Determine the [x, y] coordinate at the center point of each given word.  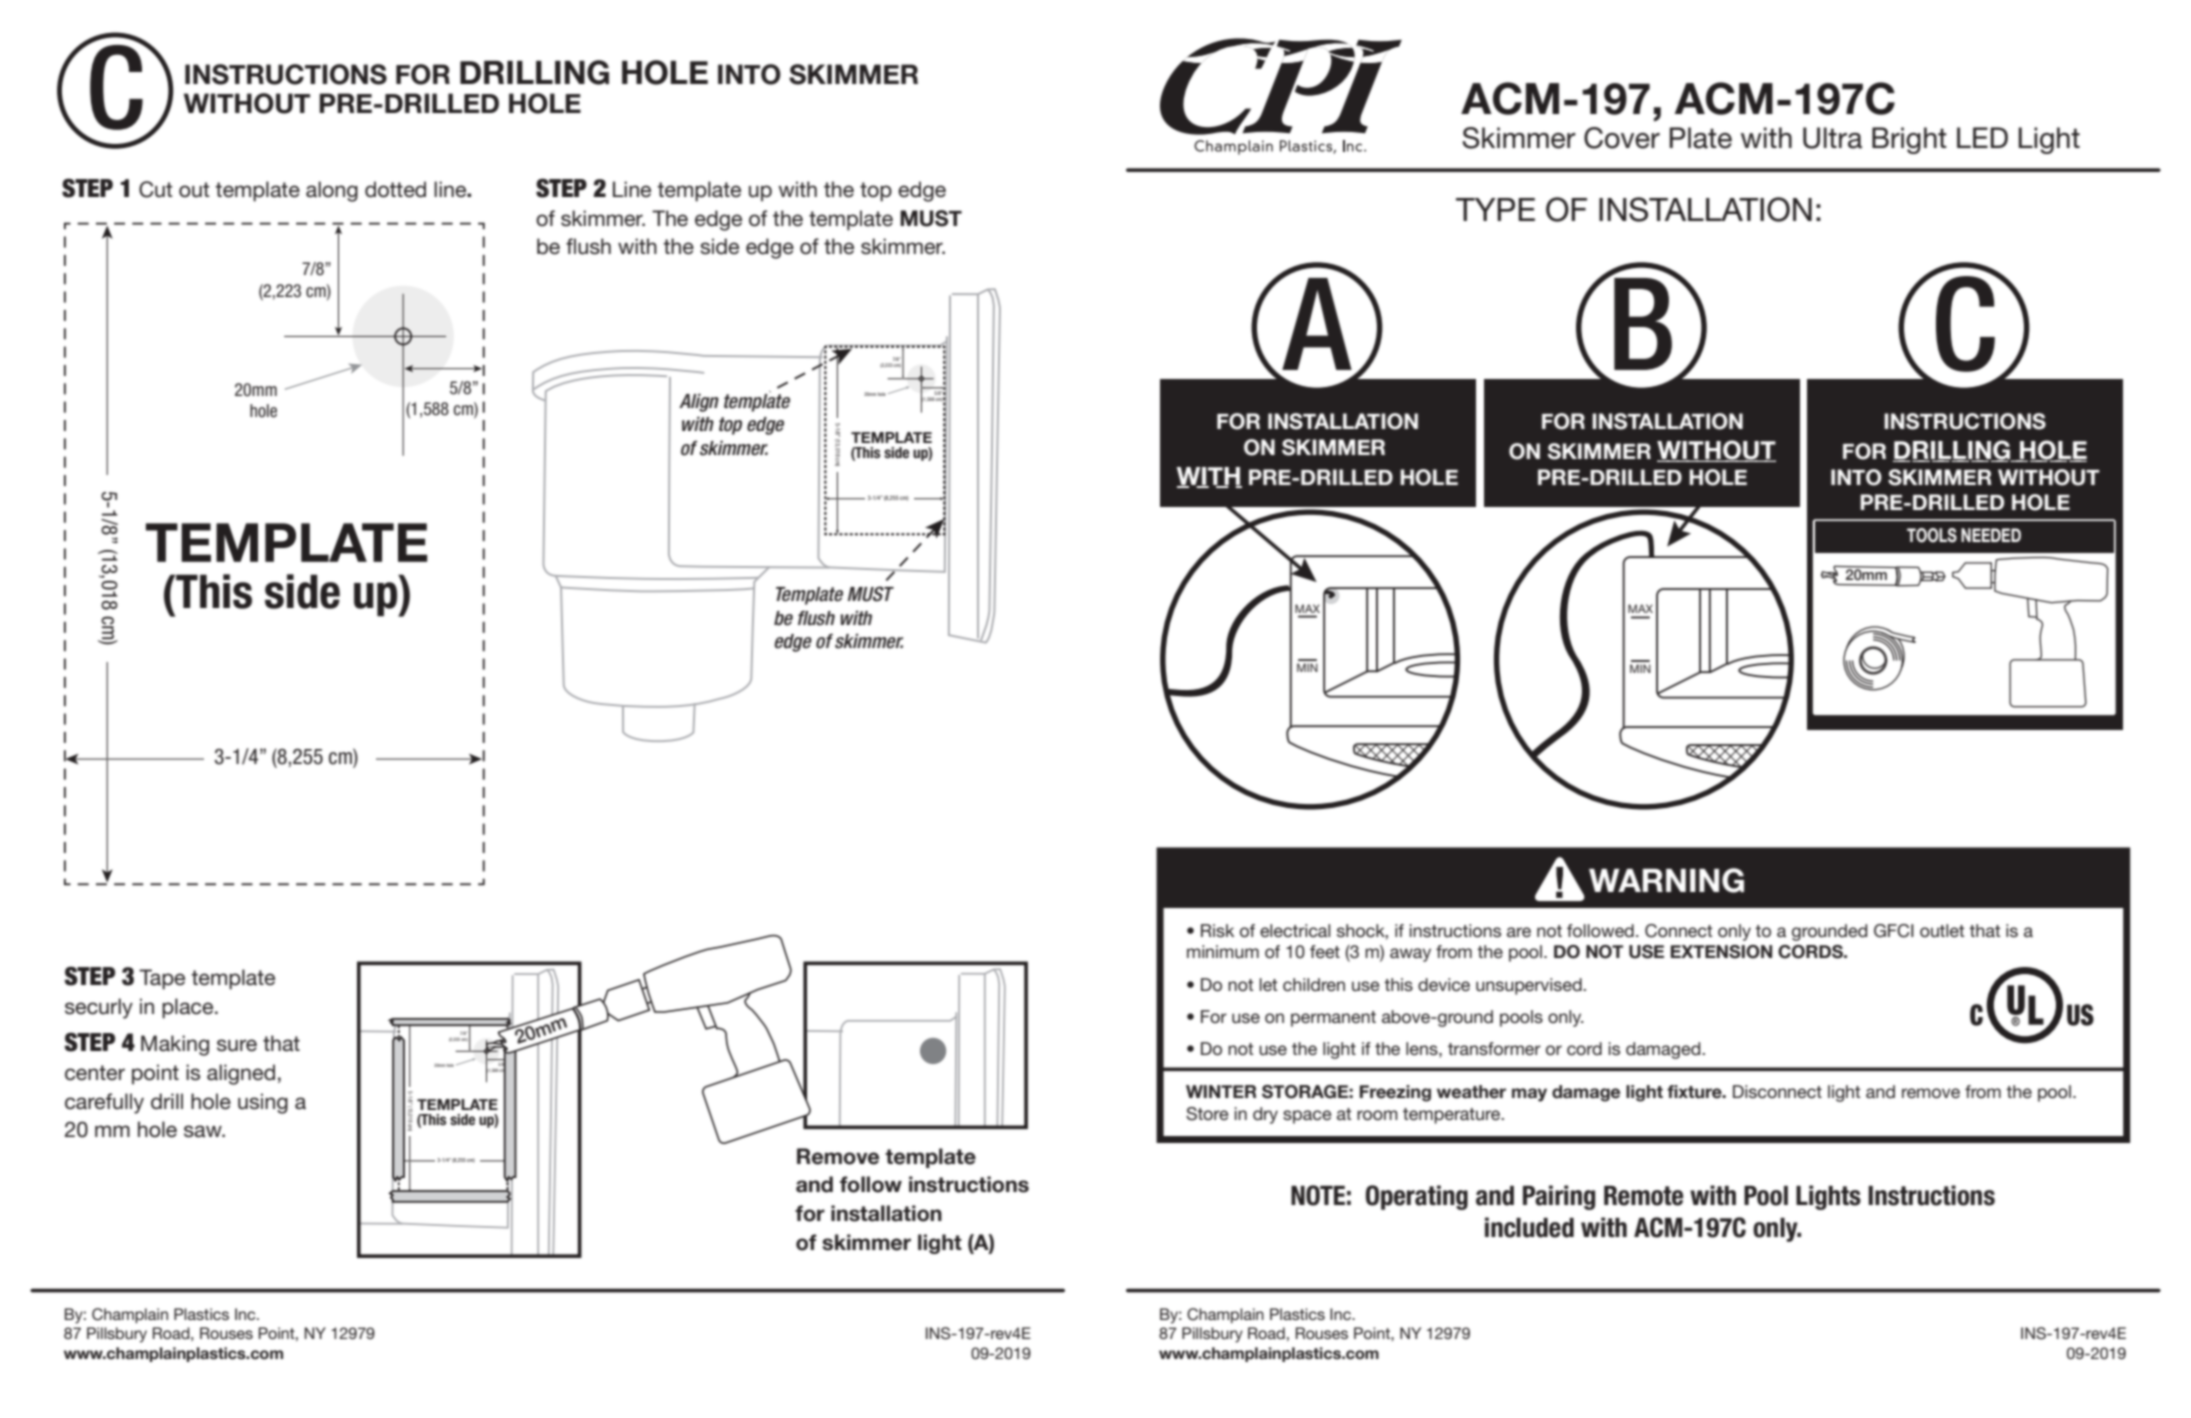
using [263, 1103]
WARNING [1666, 880]
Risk [1217, 930]
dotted [395, 189]
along [332, 191]
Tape [162, 979]
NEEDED [1991, 535]
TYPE [1495, 209]
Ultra [1832, 138]
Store [1207, 1114]
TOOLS [1932, 535]
